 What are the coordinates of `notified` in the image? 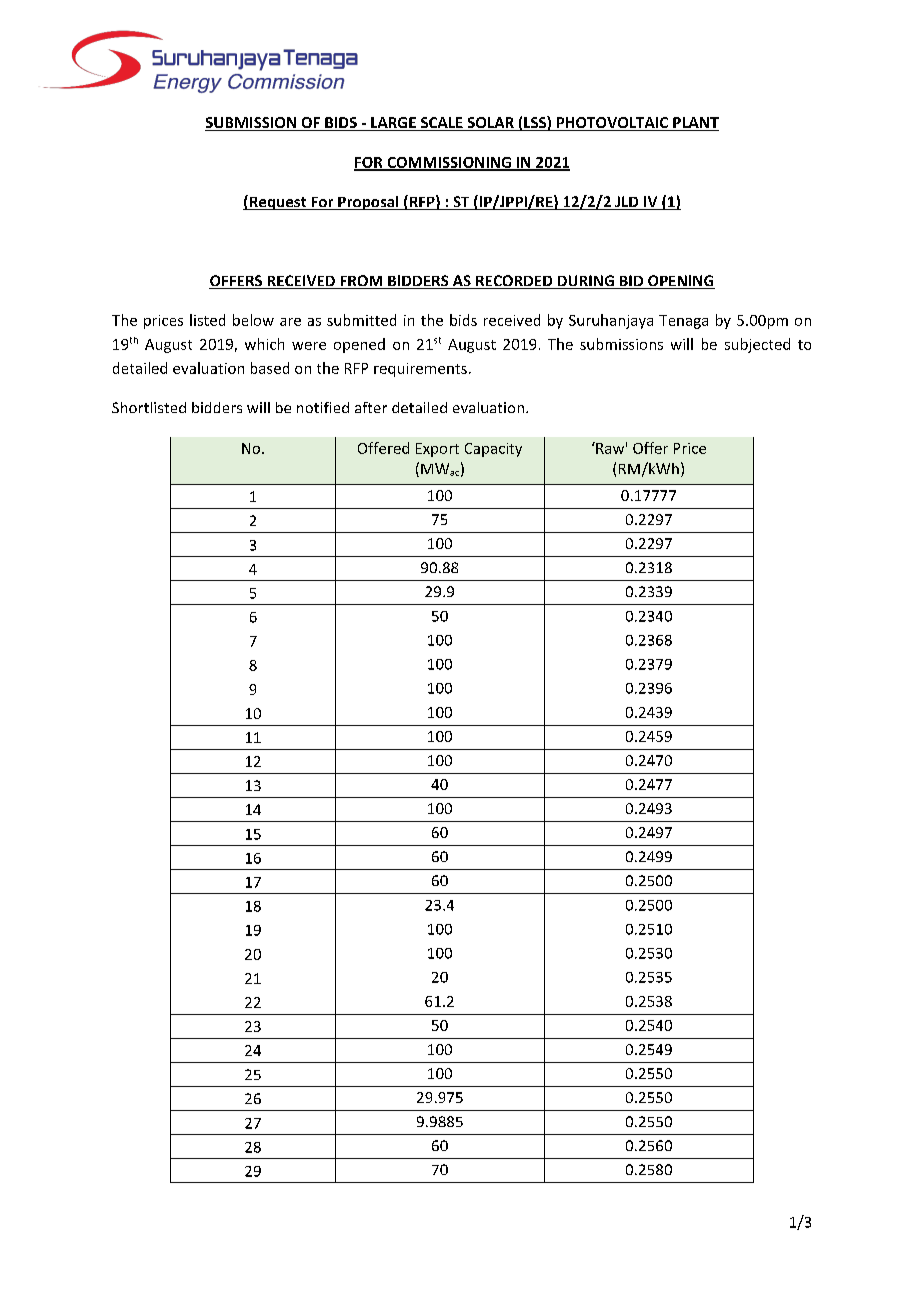 It's located at (323, 407).
